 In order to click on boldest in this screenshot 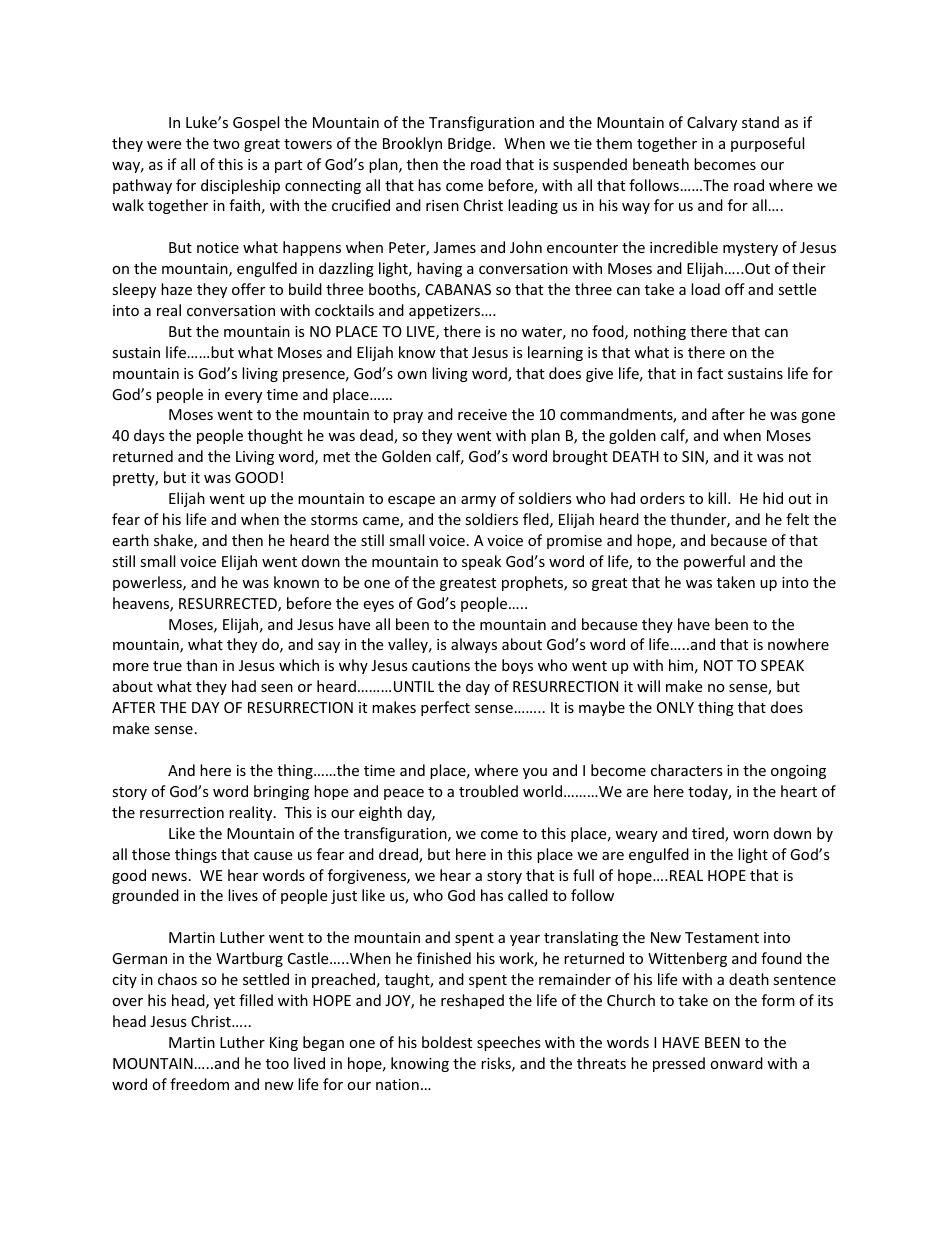, I will do `click(447, 1042)`.
